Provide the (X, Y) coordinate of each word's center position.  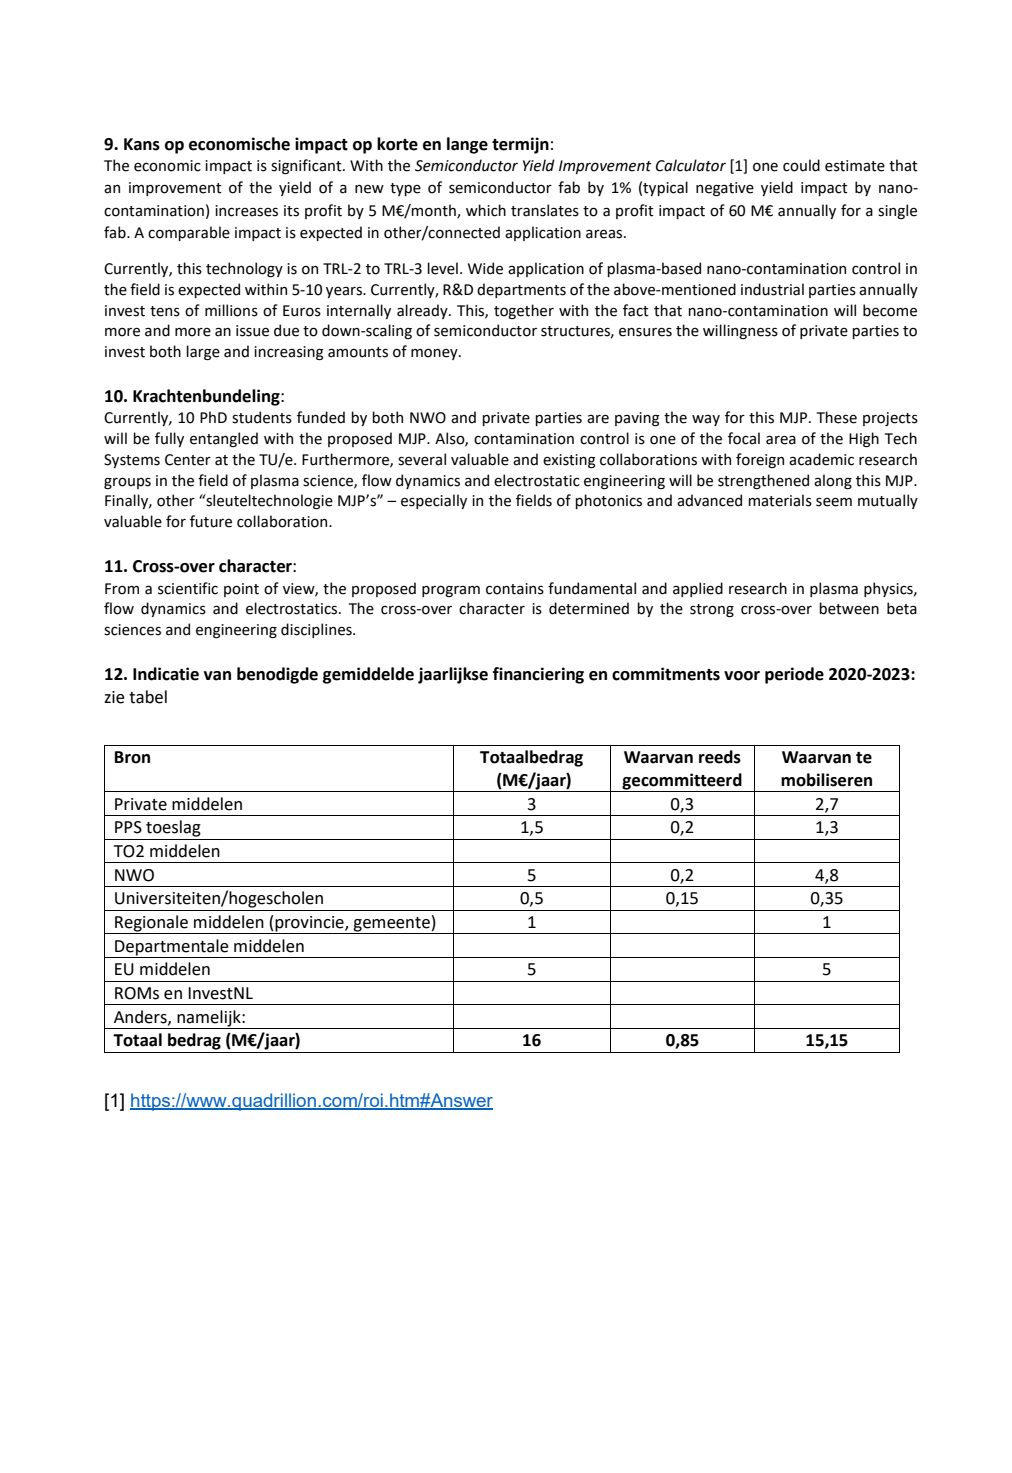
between (849, 608)
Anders (141, 1017)
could (801, 165)
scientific (188, 588)
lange (467, 145)
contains (515, 589)
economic (167, 166)
